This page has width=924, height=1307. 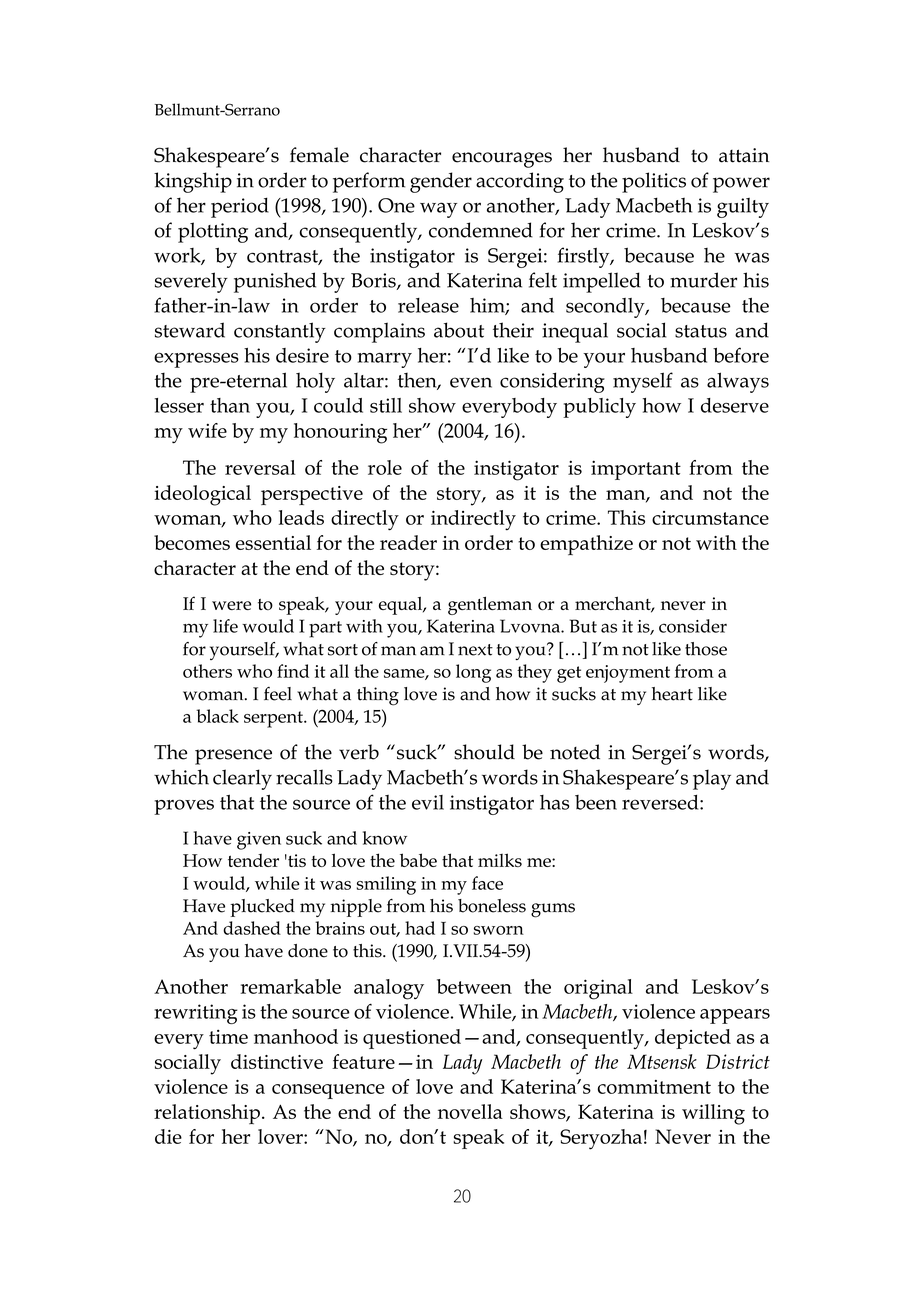 What do you see at coordinates (654, 182) in the page?
I see `politics` at bounding box center [654, 182].
